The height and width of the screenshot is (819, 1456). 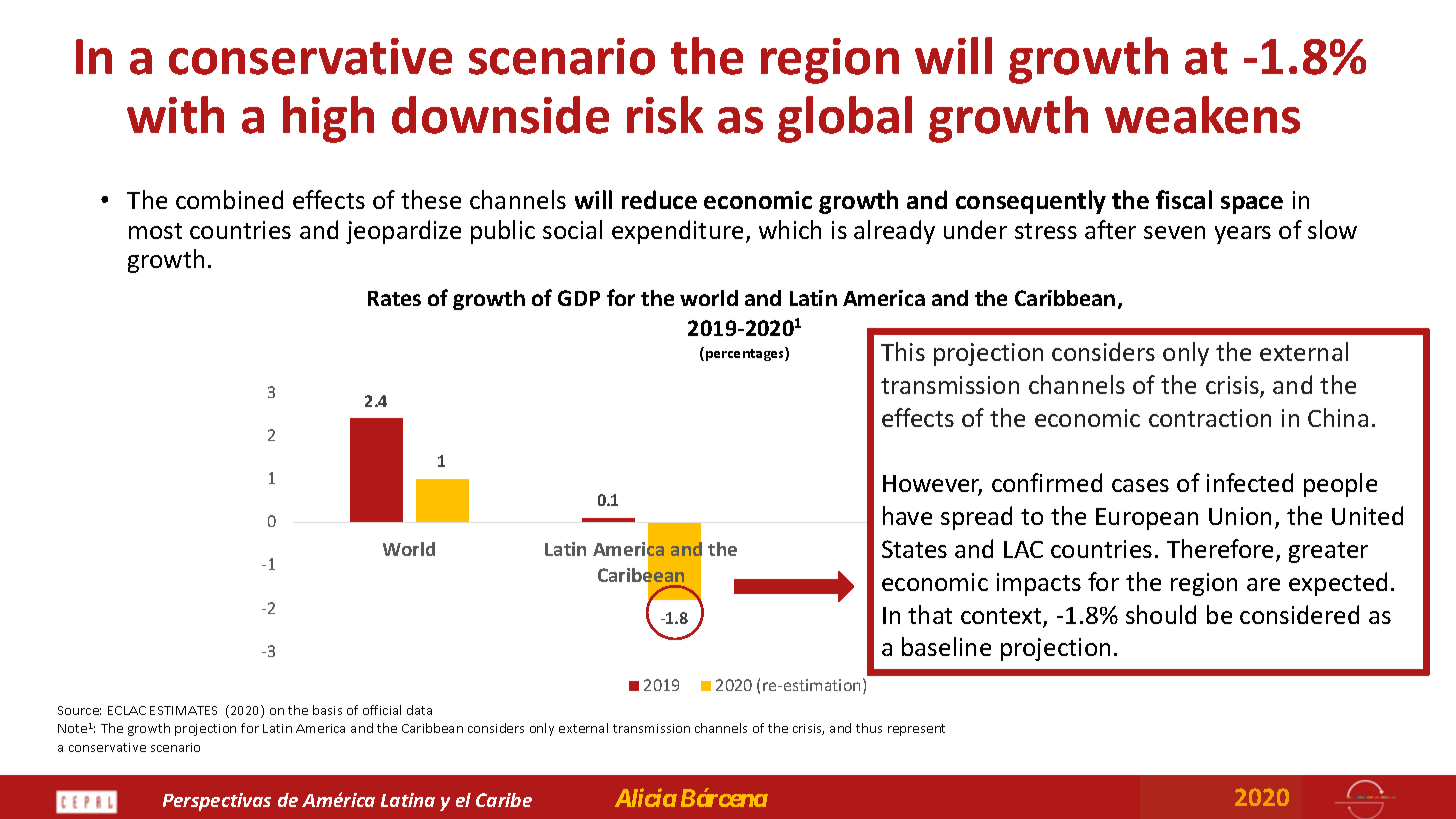 I want to click on weakens, so click(x=1202, y=115).
